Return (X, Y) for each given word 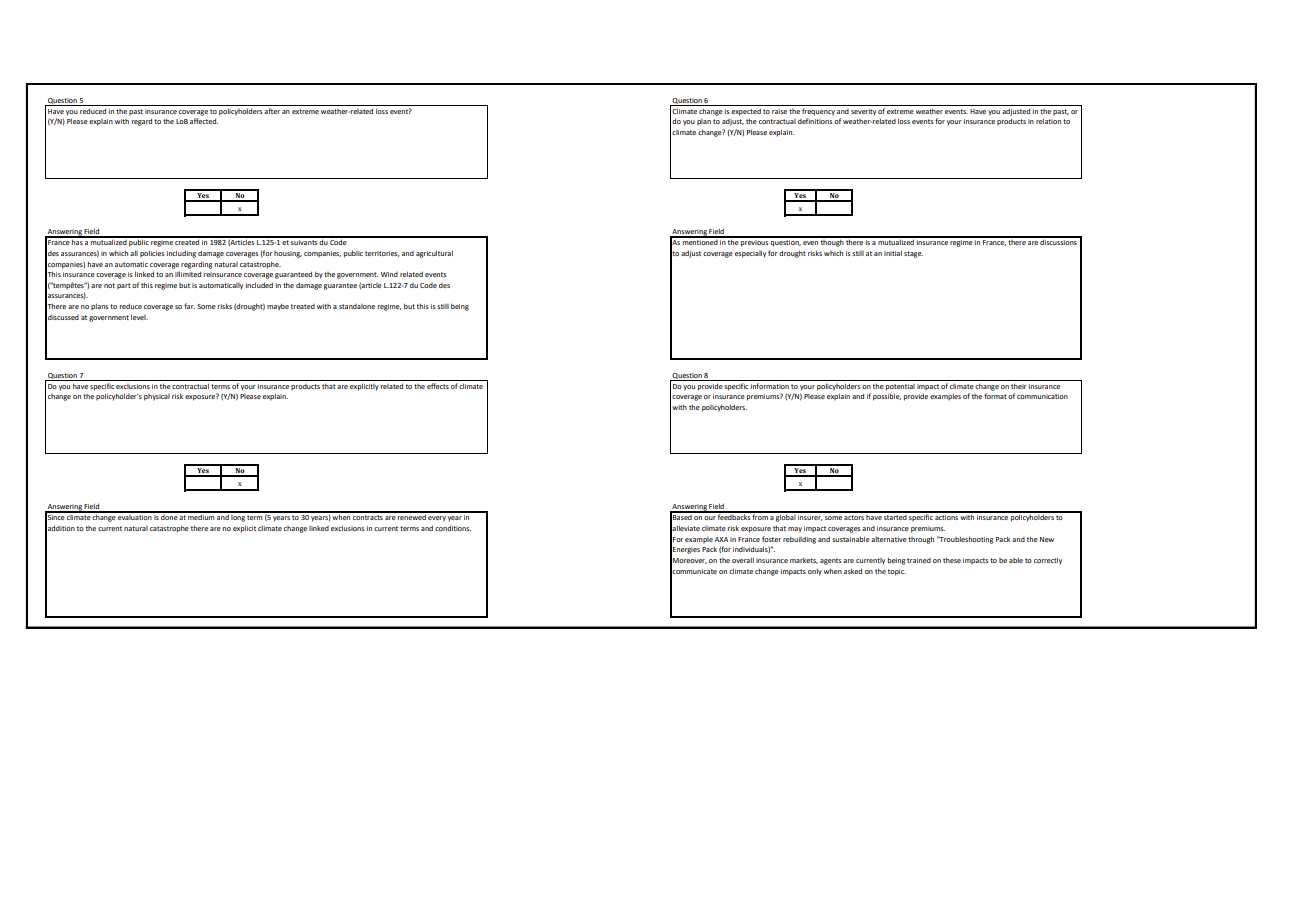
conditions (453, 528)
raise (779, 111)
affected (204, 121)
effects (438, 386)
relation (1048, 121)
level (139, 317)
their (1019, 386)
